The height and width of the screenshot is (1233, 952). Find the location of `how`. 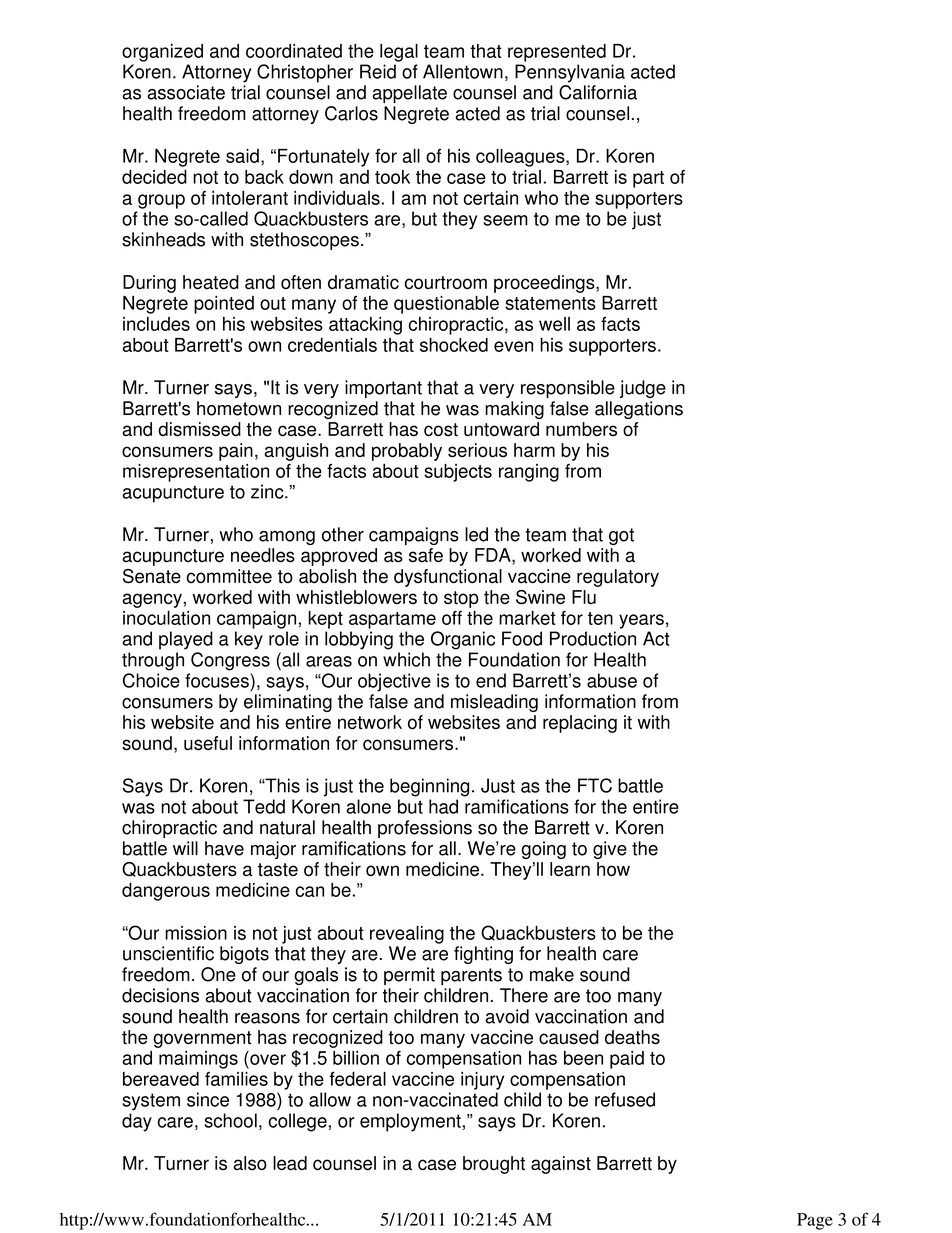

how is located at coordinates (613, 869).
